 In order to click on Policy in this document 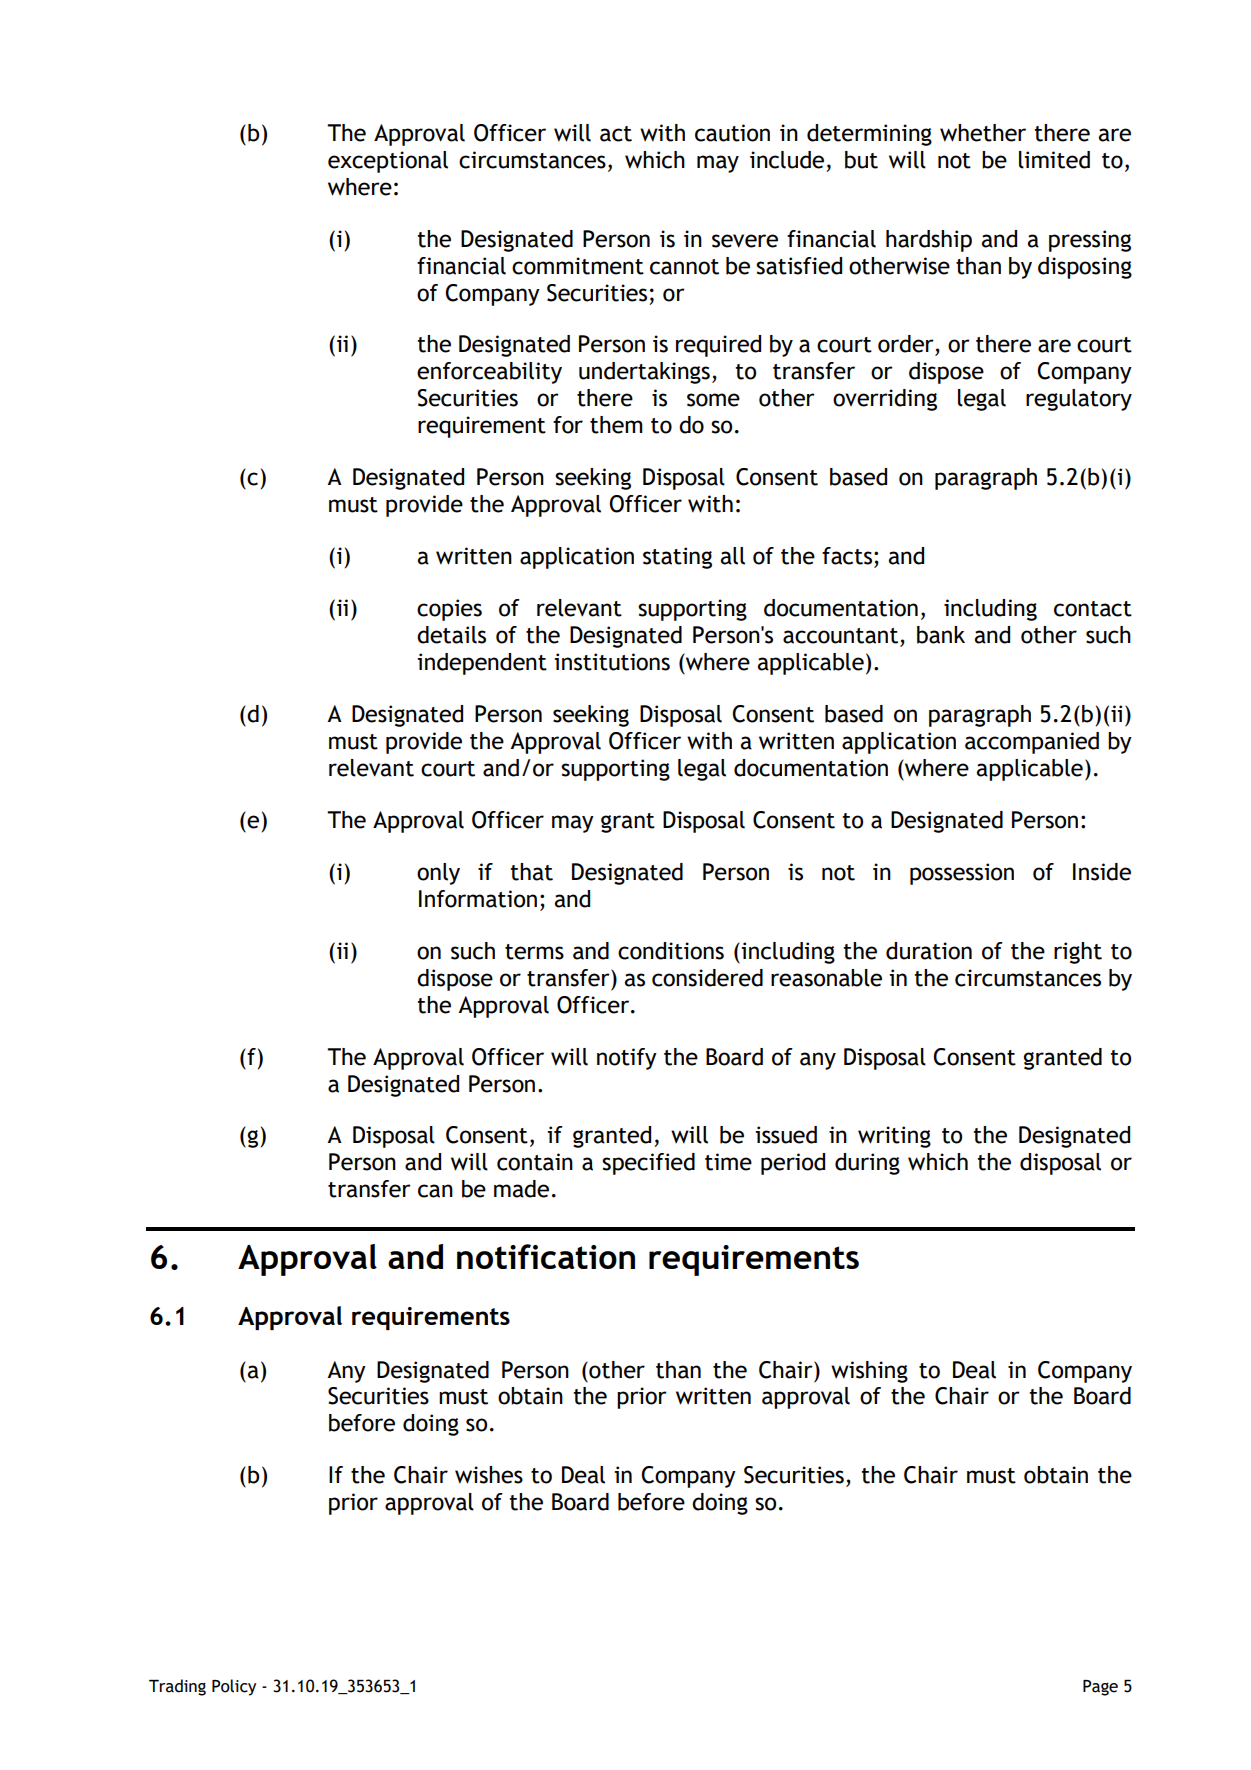, I will do `click(234, 1687)`.
